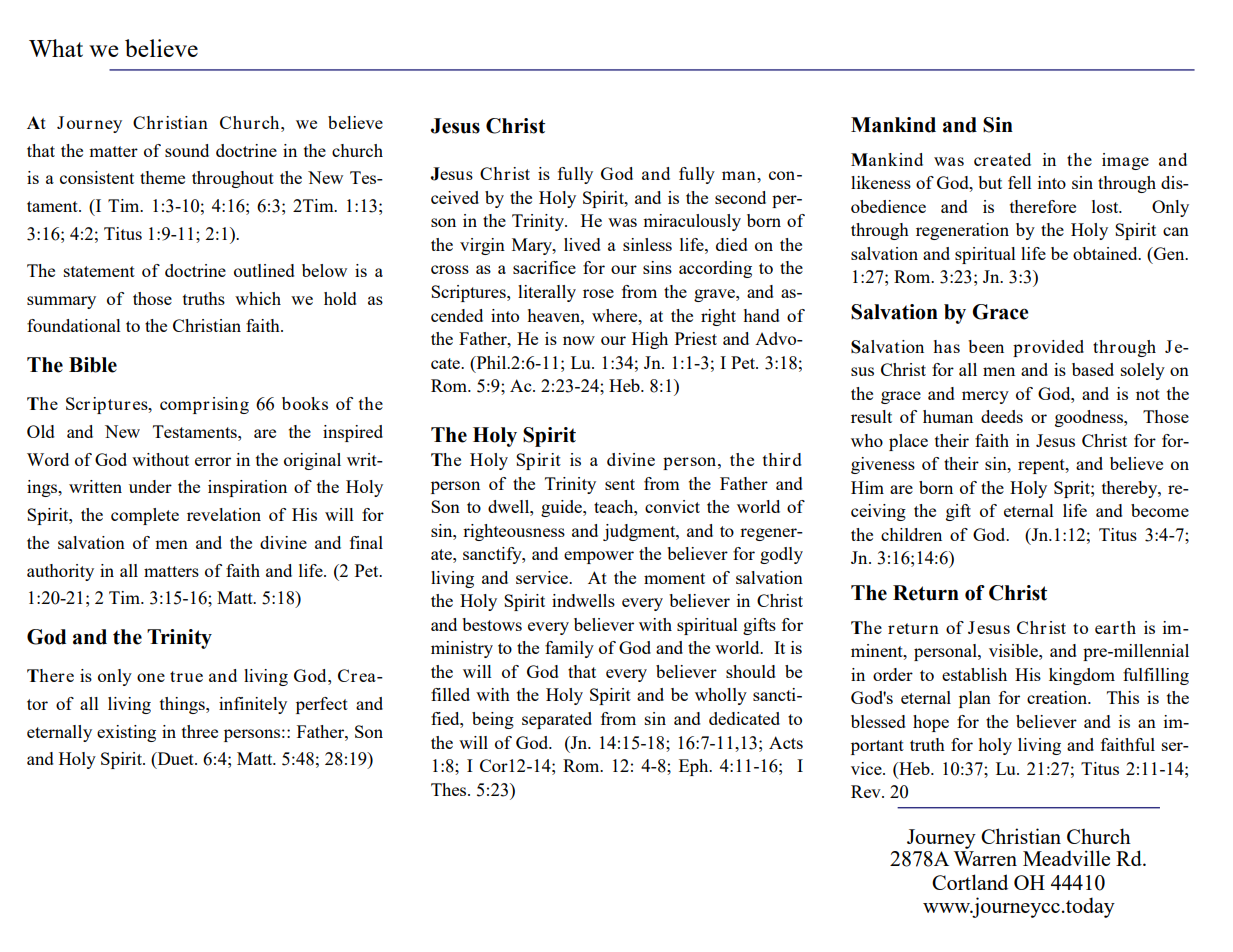 This document has height=952, width=1233. I want to click on children, so click(911, 534).
